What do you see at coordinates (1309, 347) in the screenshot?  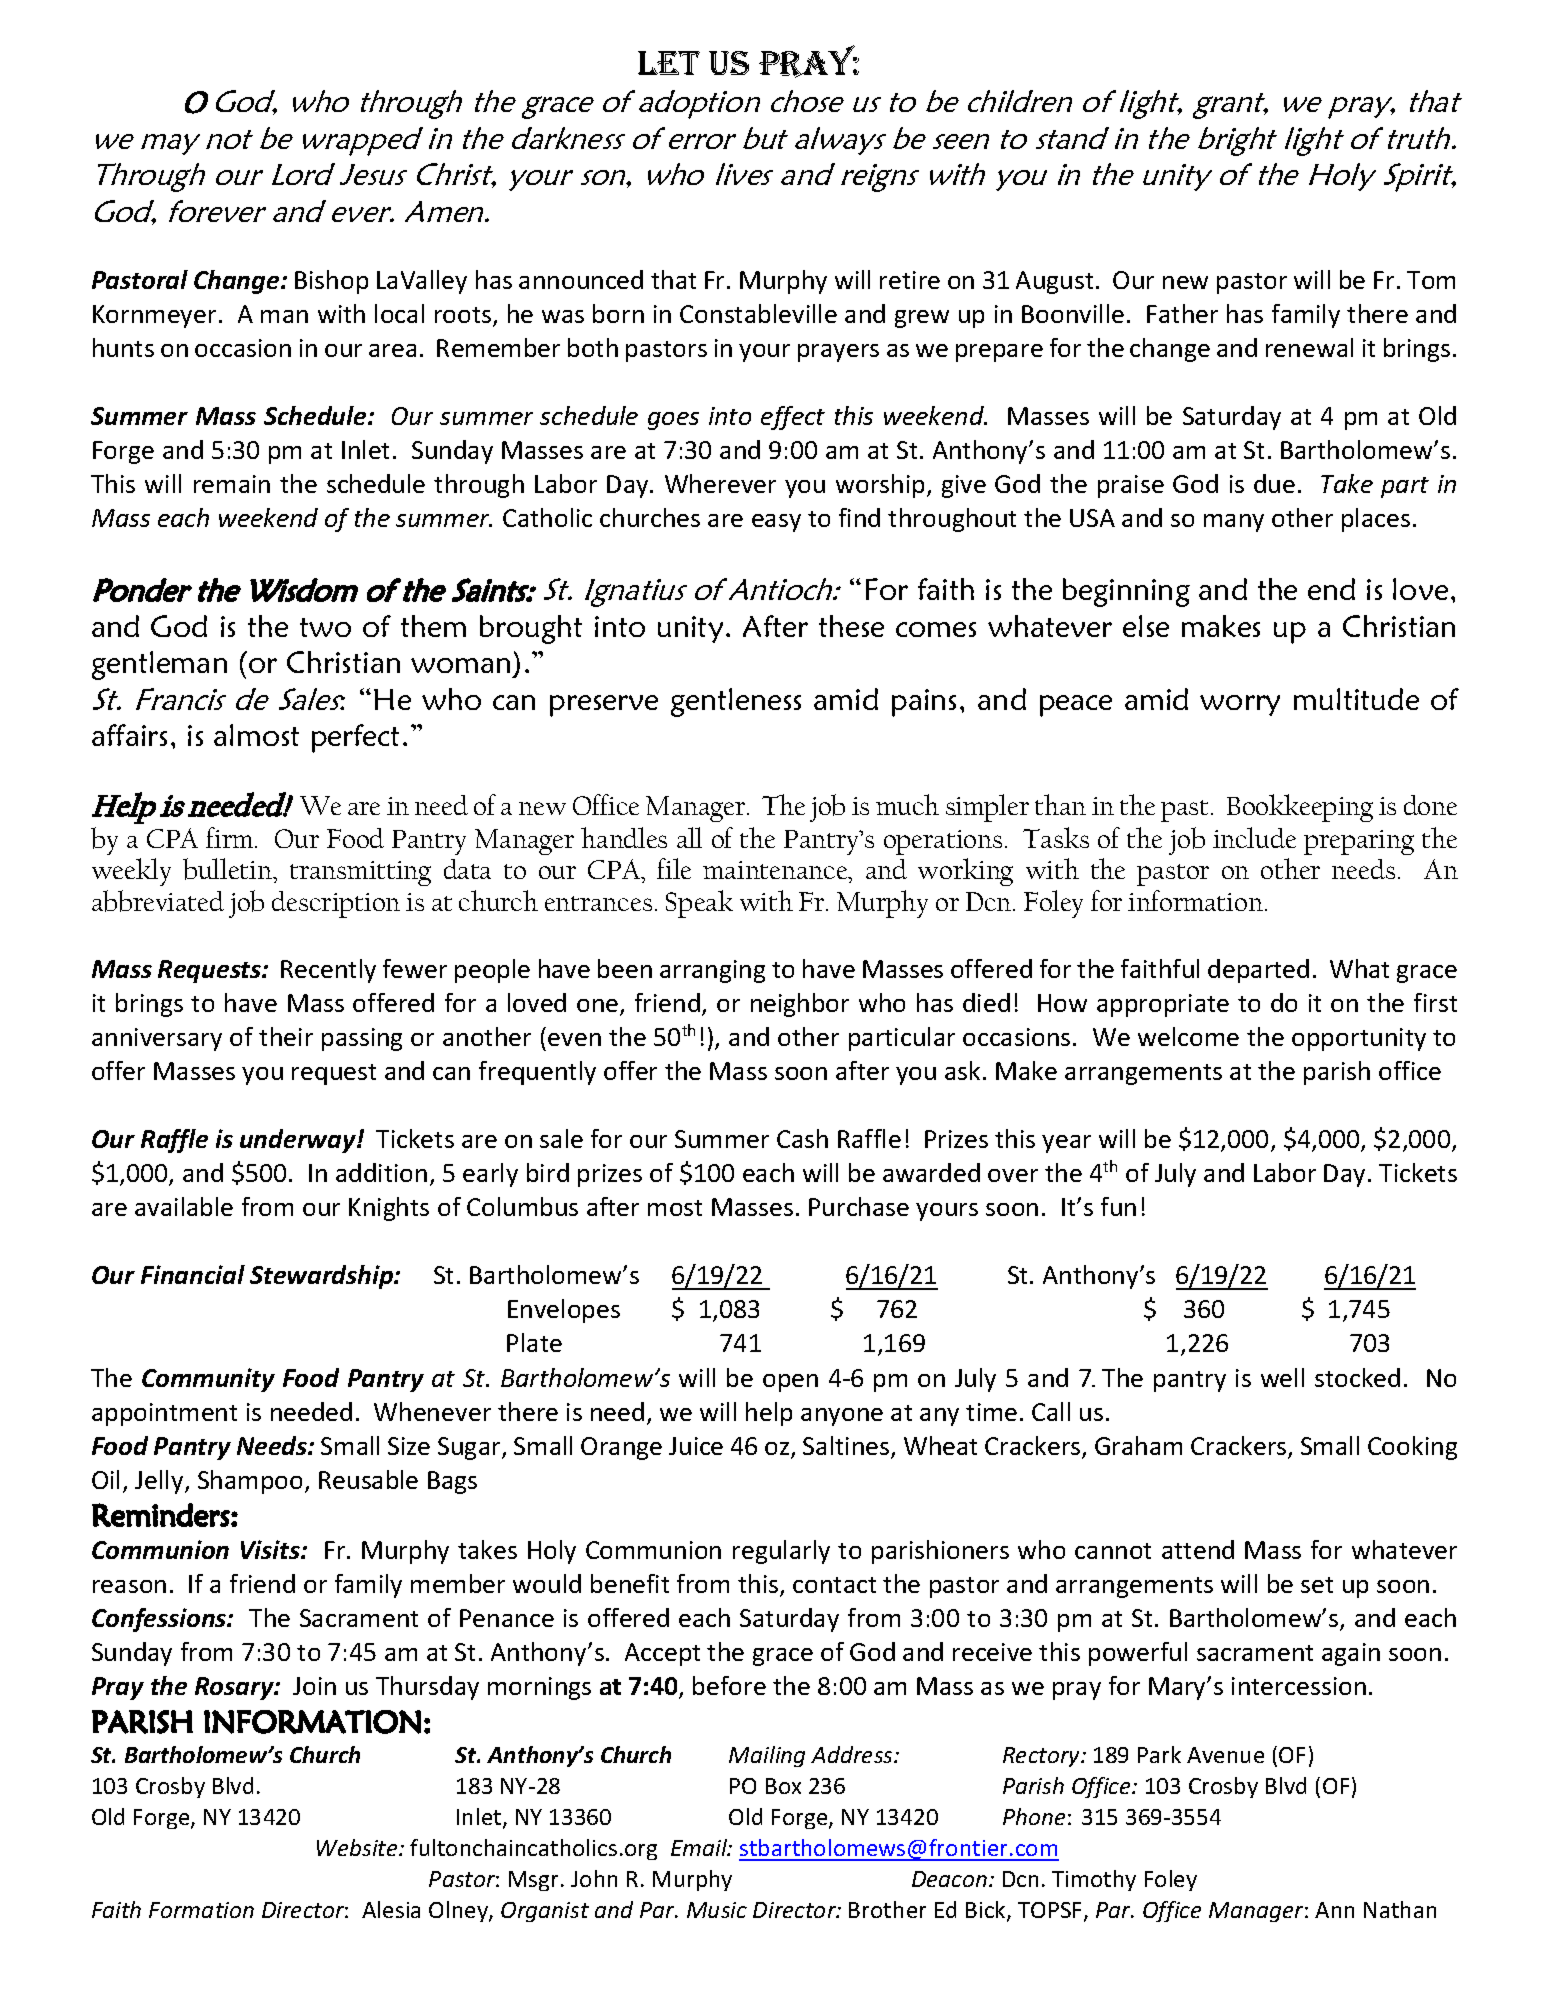 I see `renewal` at bounding box center [1309, 347].
